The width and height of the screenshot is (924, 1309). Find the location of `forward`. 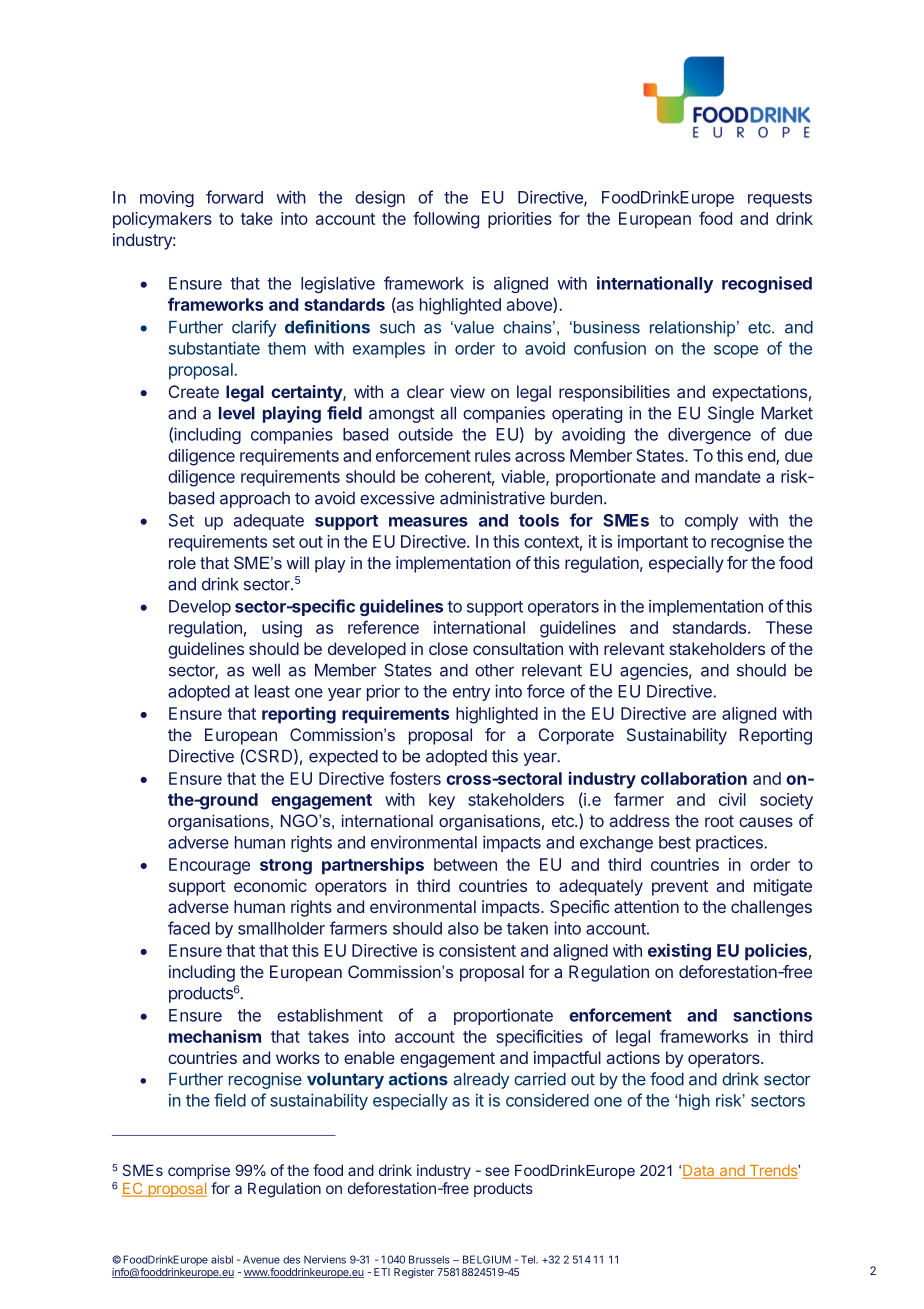

forward is located at coordinates (234, 197).
